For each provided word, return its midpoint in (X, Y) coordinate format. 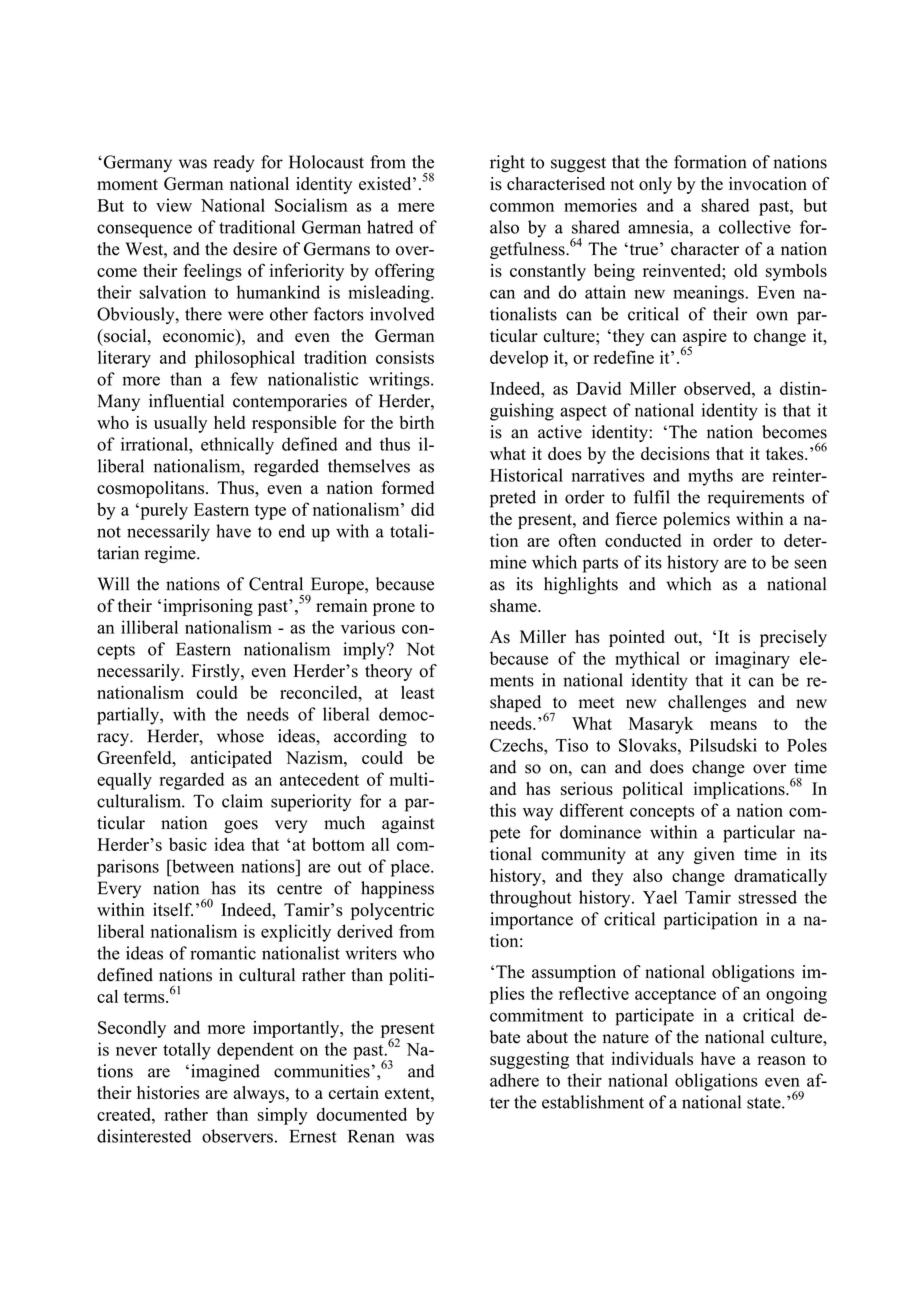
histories (168, 1093)
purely (163, 511)
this (503, 810)
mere (416, 207)
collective (755, 227)
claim (242, 801)
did (422, 509)
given (714, 855)
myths (710, 477)
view (174, 205)
